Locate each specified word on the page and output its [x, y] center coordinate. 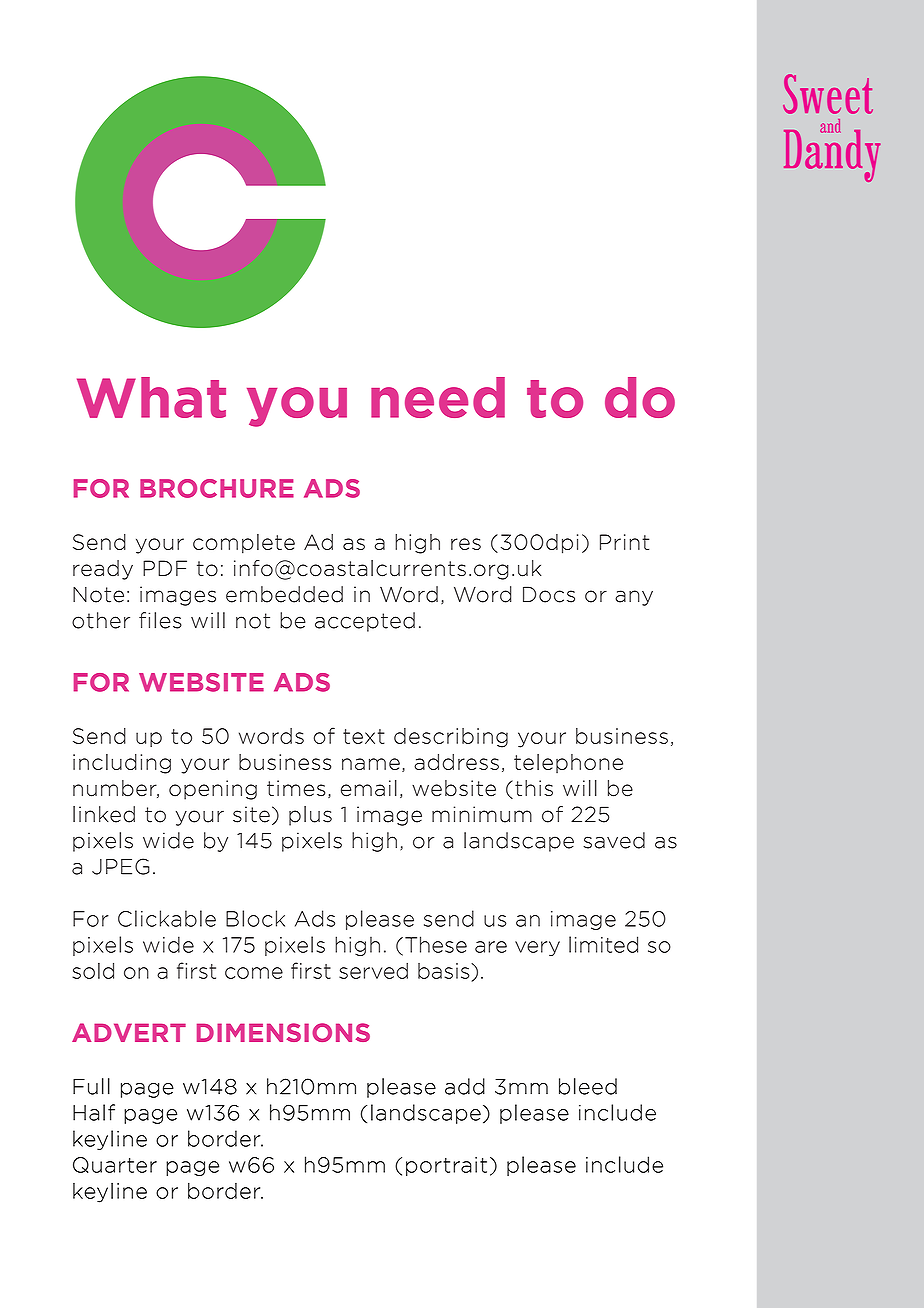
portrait [446, 1166]
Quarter [115, 1165]
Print [624, 542]
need [438, 397]
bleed [588, 1086]
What [151, 397]
